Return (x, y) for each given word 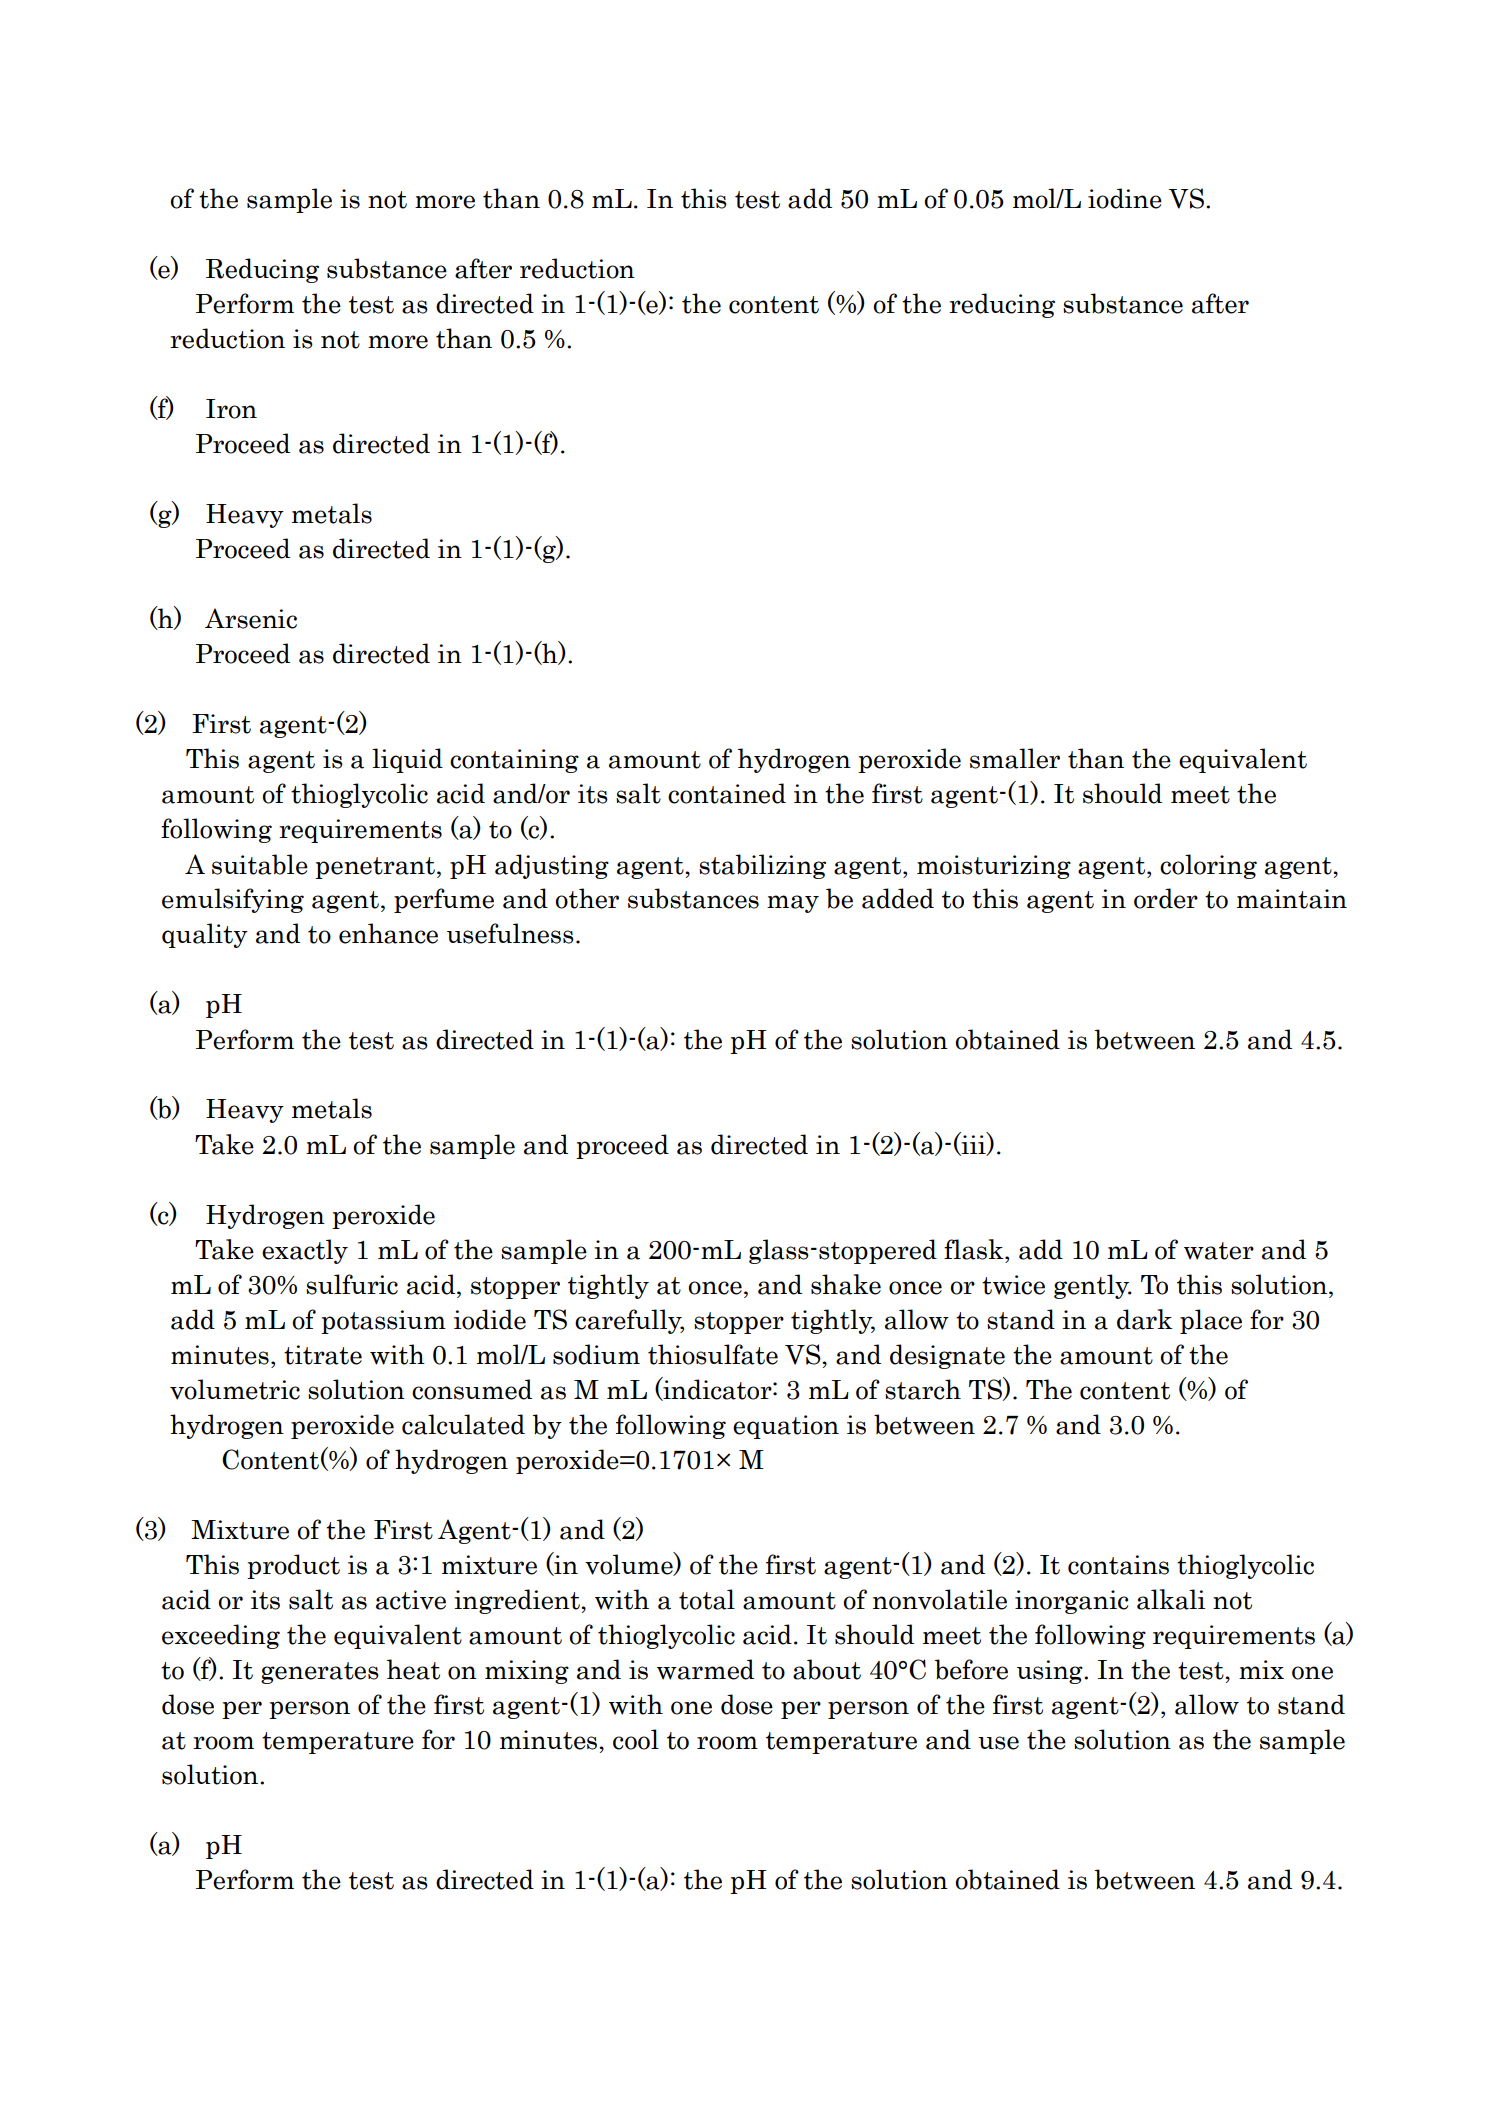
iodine (1125, 198)
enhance (388, 933)
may (793, 904)
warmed (705, 1669)
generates (320, 1673)
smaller (1015, 758)
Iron (231, 409)
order (1166, 898)
